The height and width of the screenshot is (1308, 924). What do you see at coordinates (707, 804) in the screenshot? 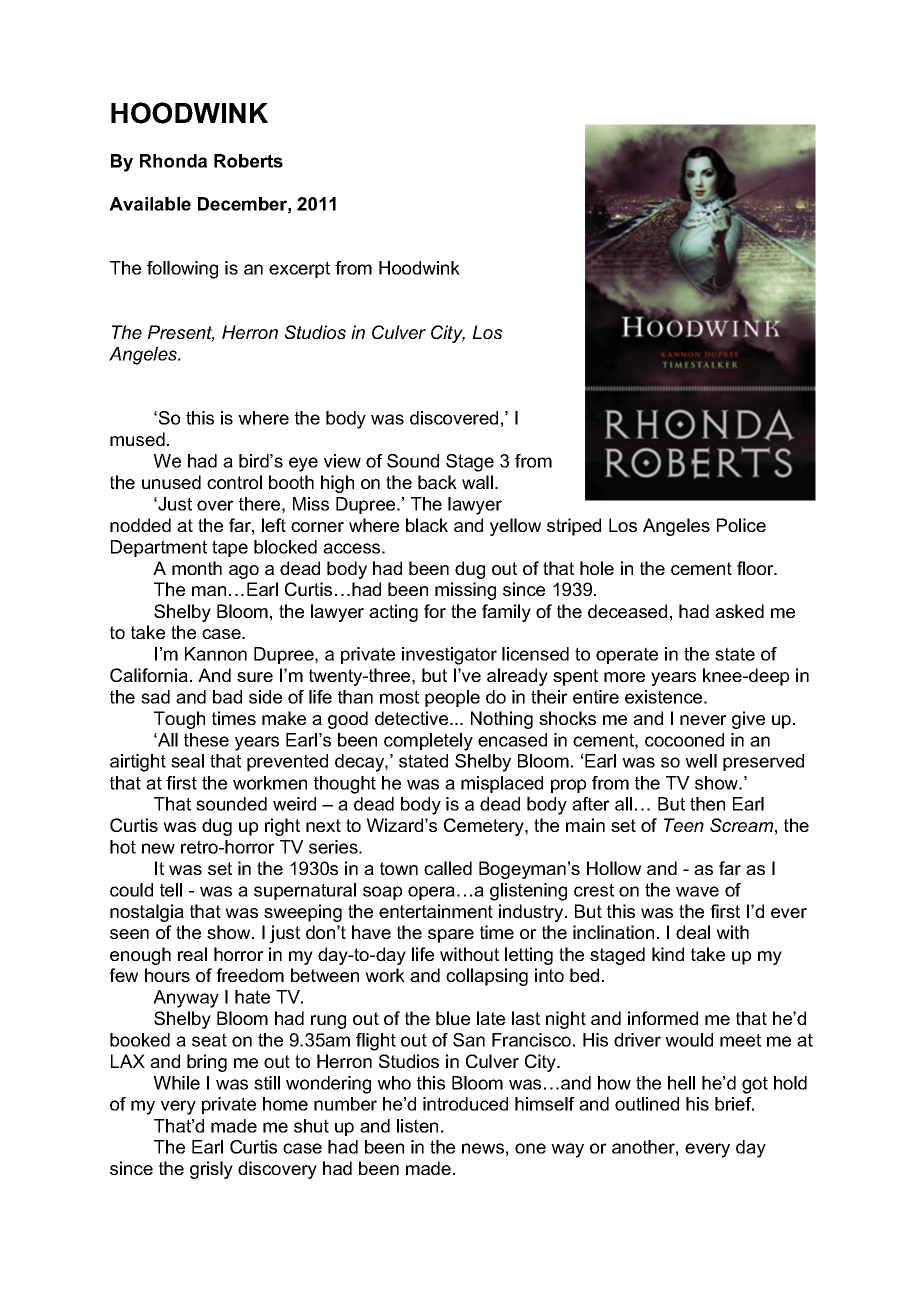
I see `then` at bounding box center [707, 804].
